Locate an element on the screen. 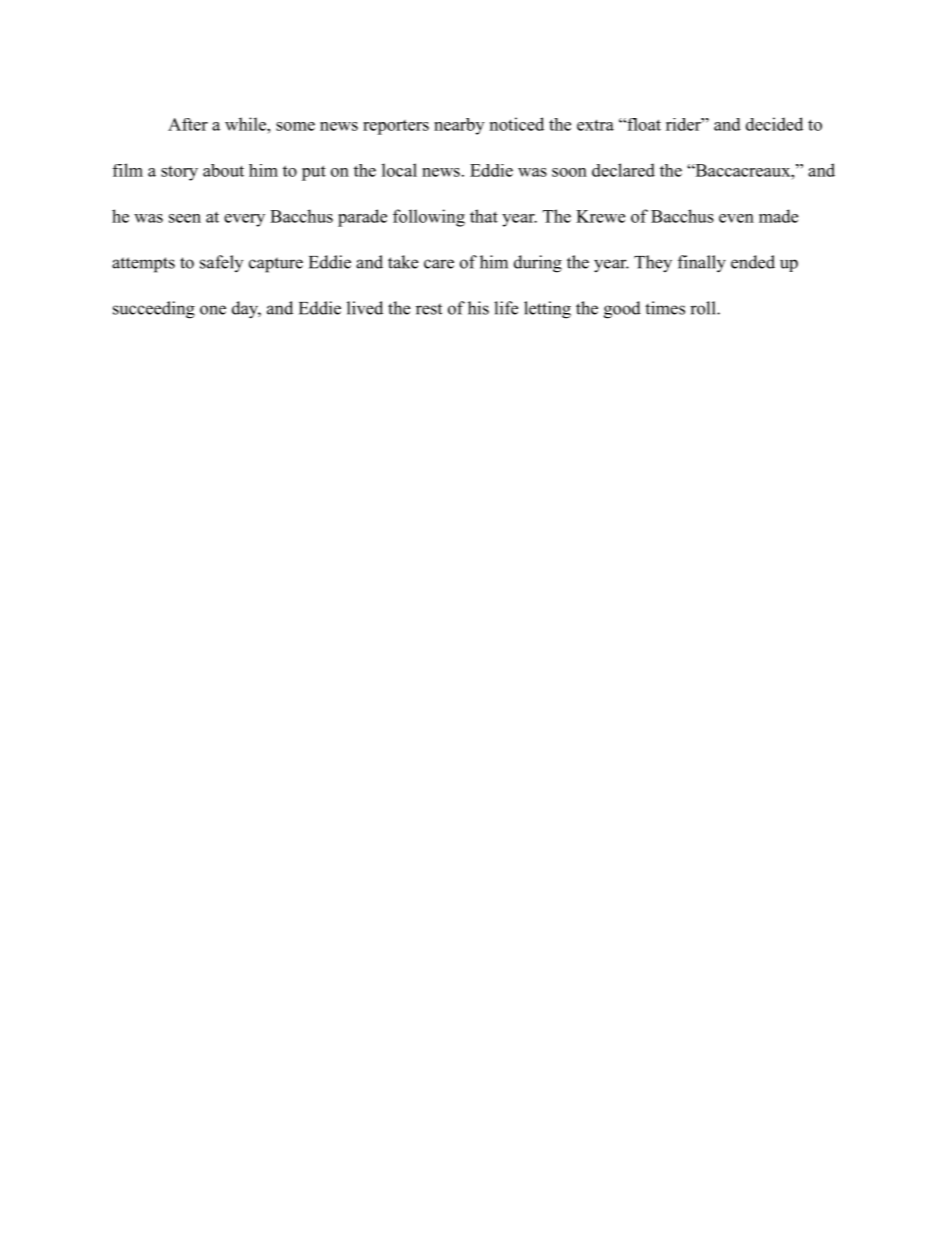 The height and width of the screenshot is (1233, 952). After is located at coordinates (188, 124).
